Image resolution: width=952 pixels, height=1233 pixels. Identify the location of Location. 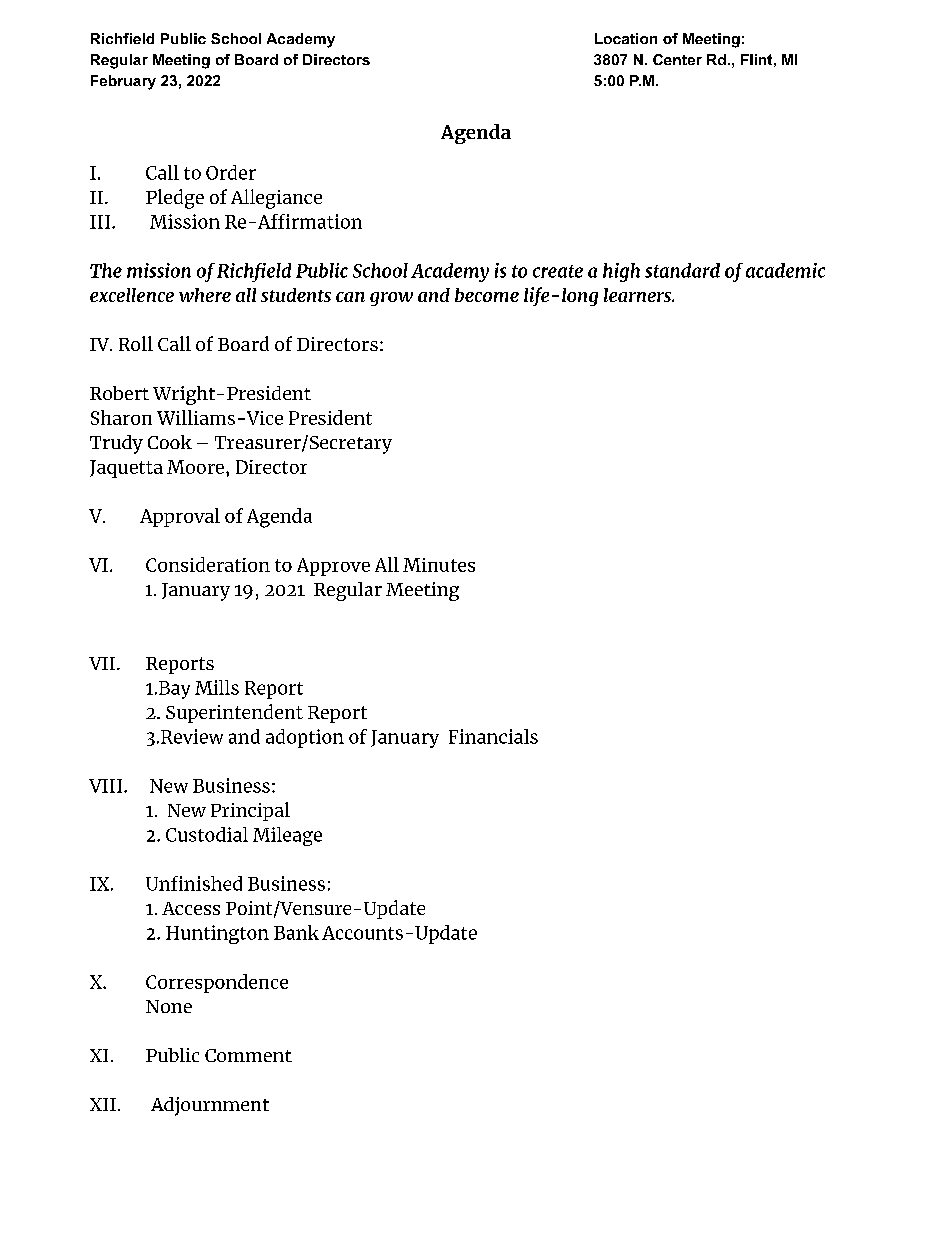
(626, 38).
